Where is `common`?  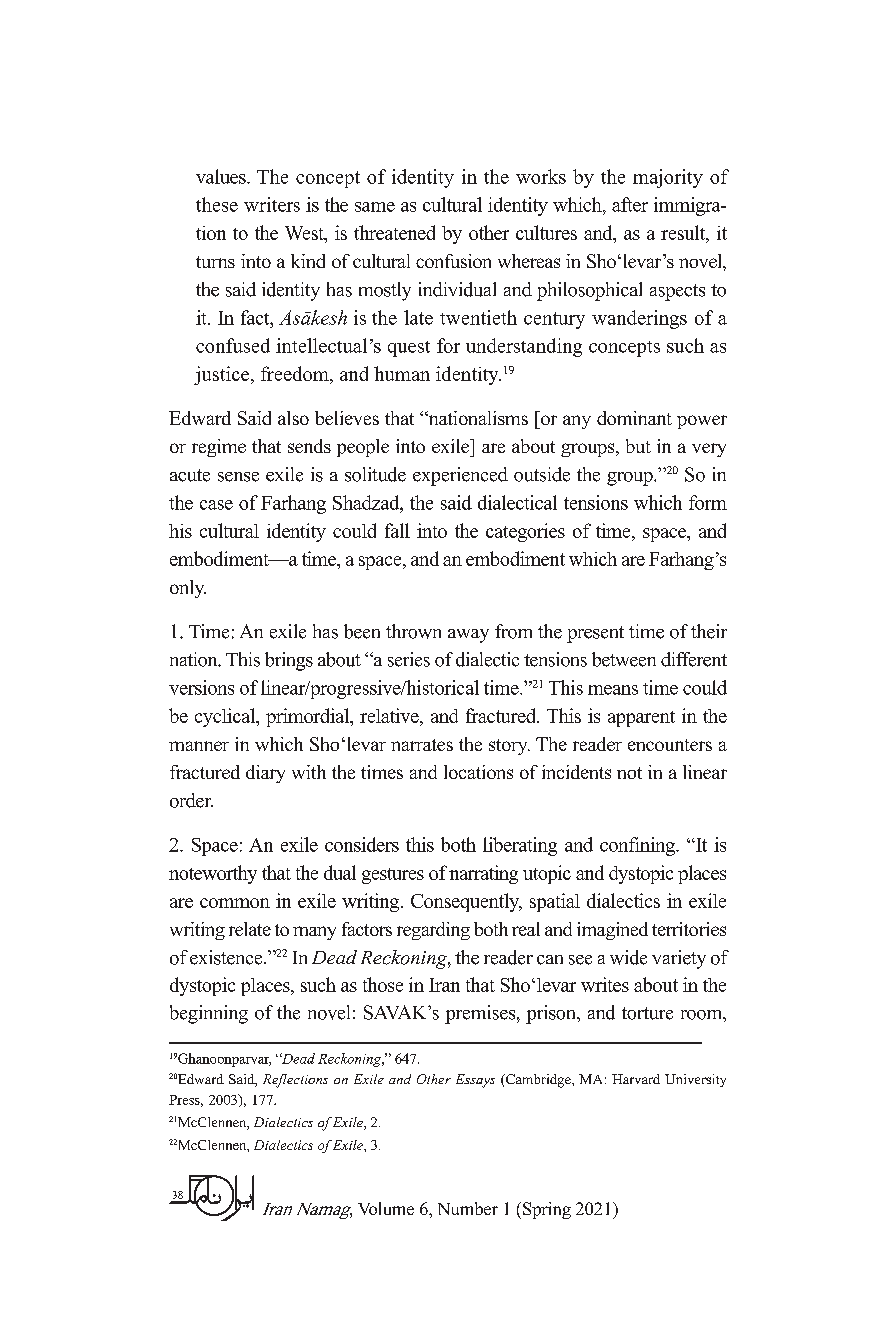
common is located at coordinates (235, 903).
